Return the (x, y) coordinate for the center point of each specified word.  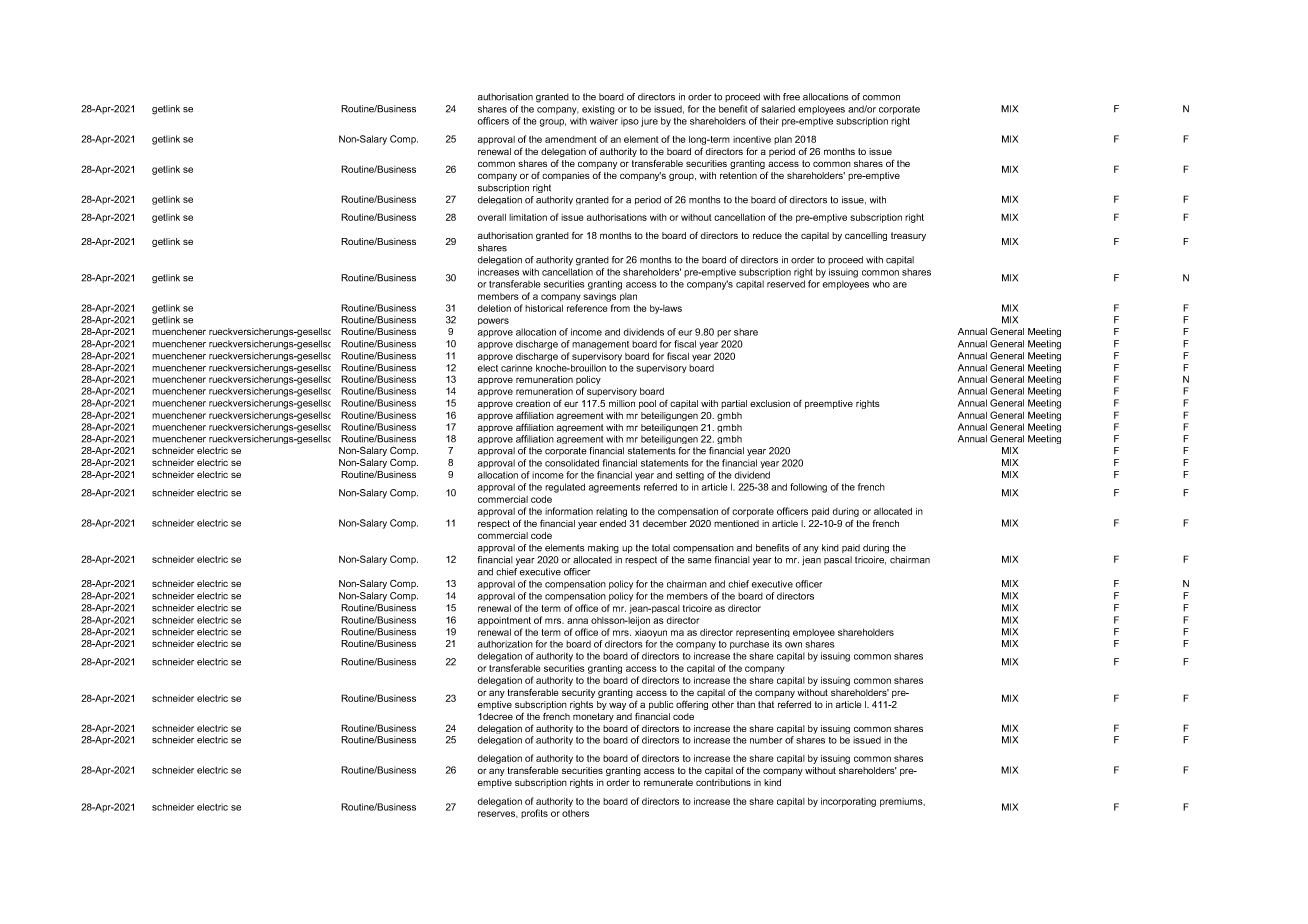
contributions (723, 782)
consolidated (572, 463)
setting (690, 476)
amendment (571, 139)
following (808, 488)
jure (649, 122)
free (791, 97)
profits (534, 814)
